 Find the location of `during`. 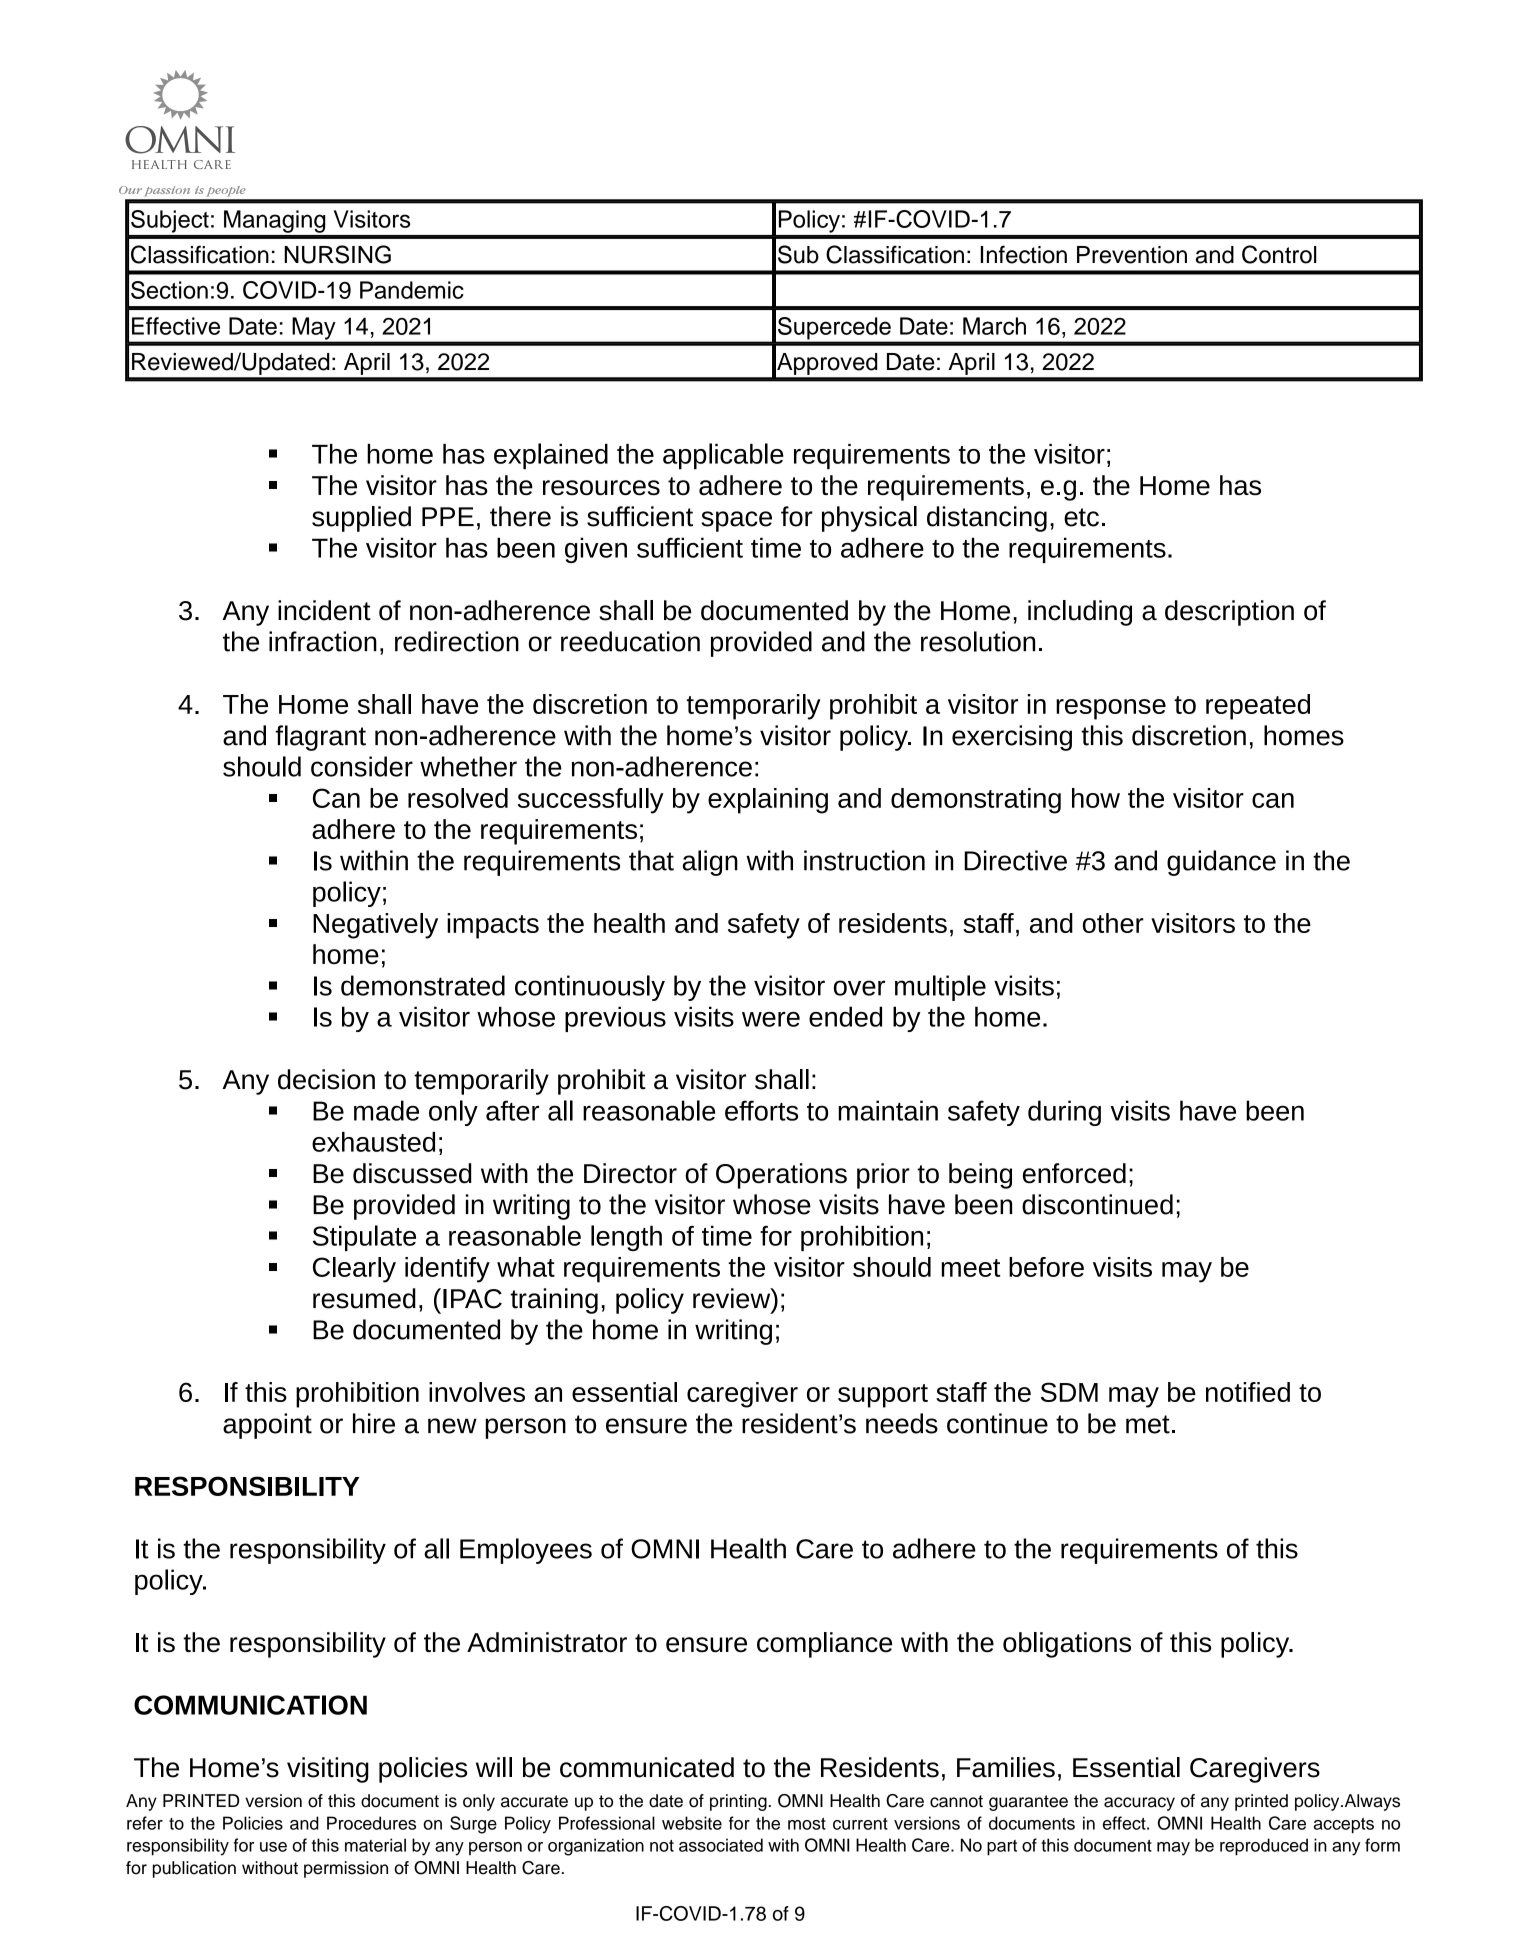

during is located at coordinates (1064, 1113).
